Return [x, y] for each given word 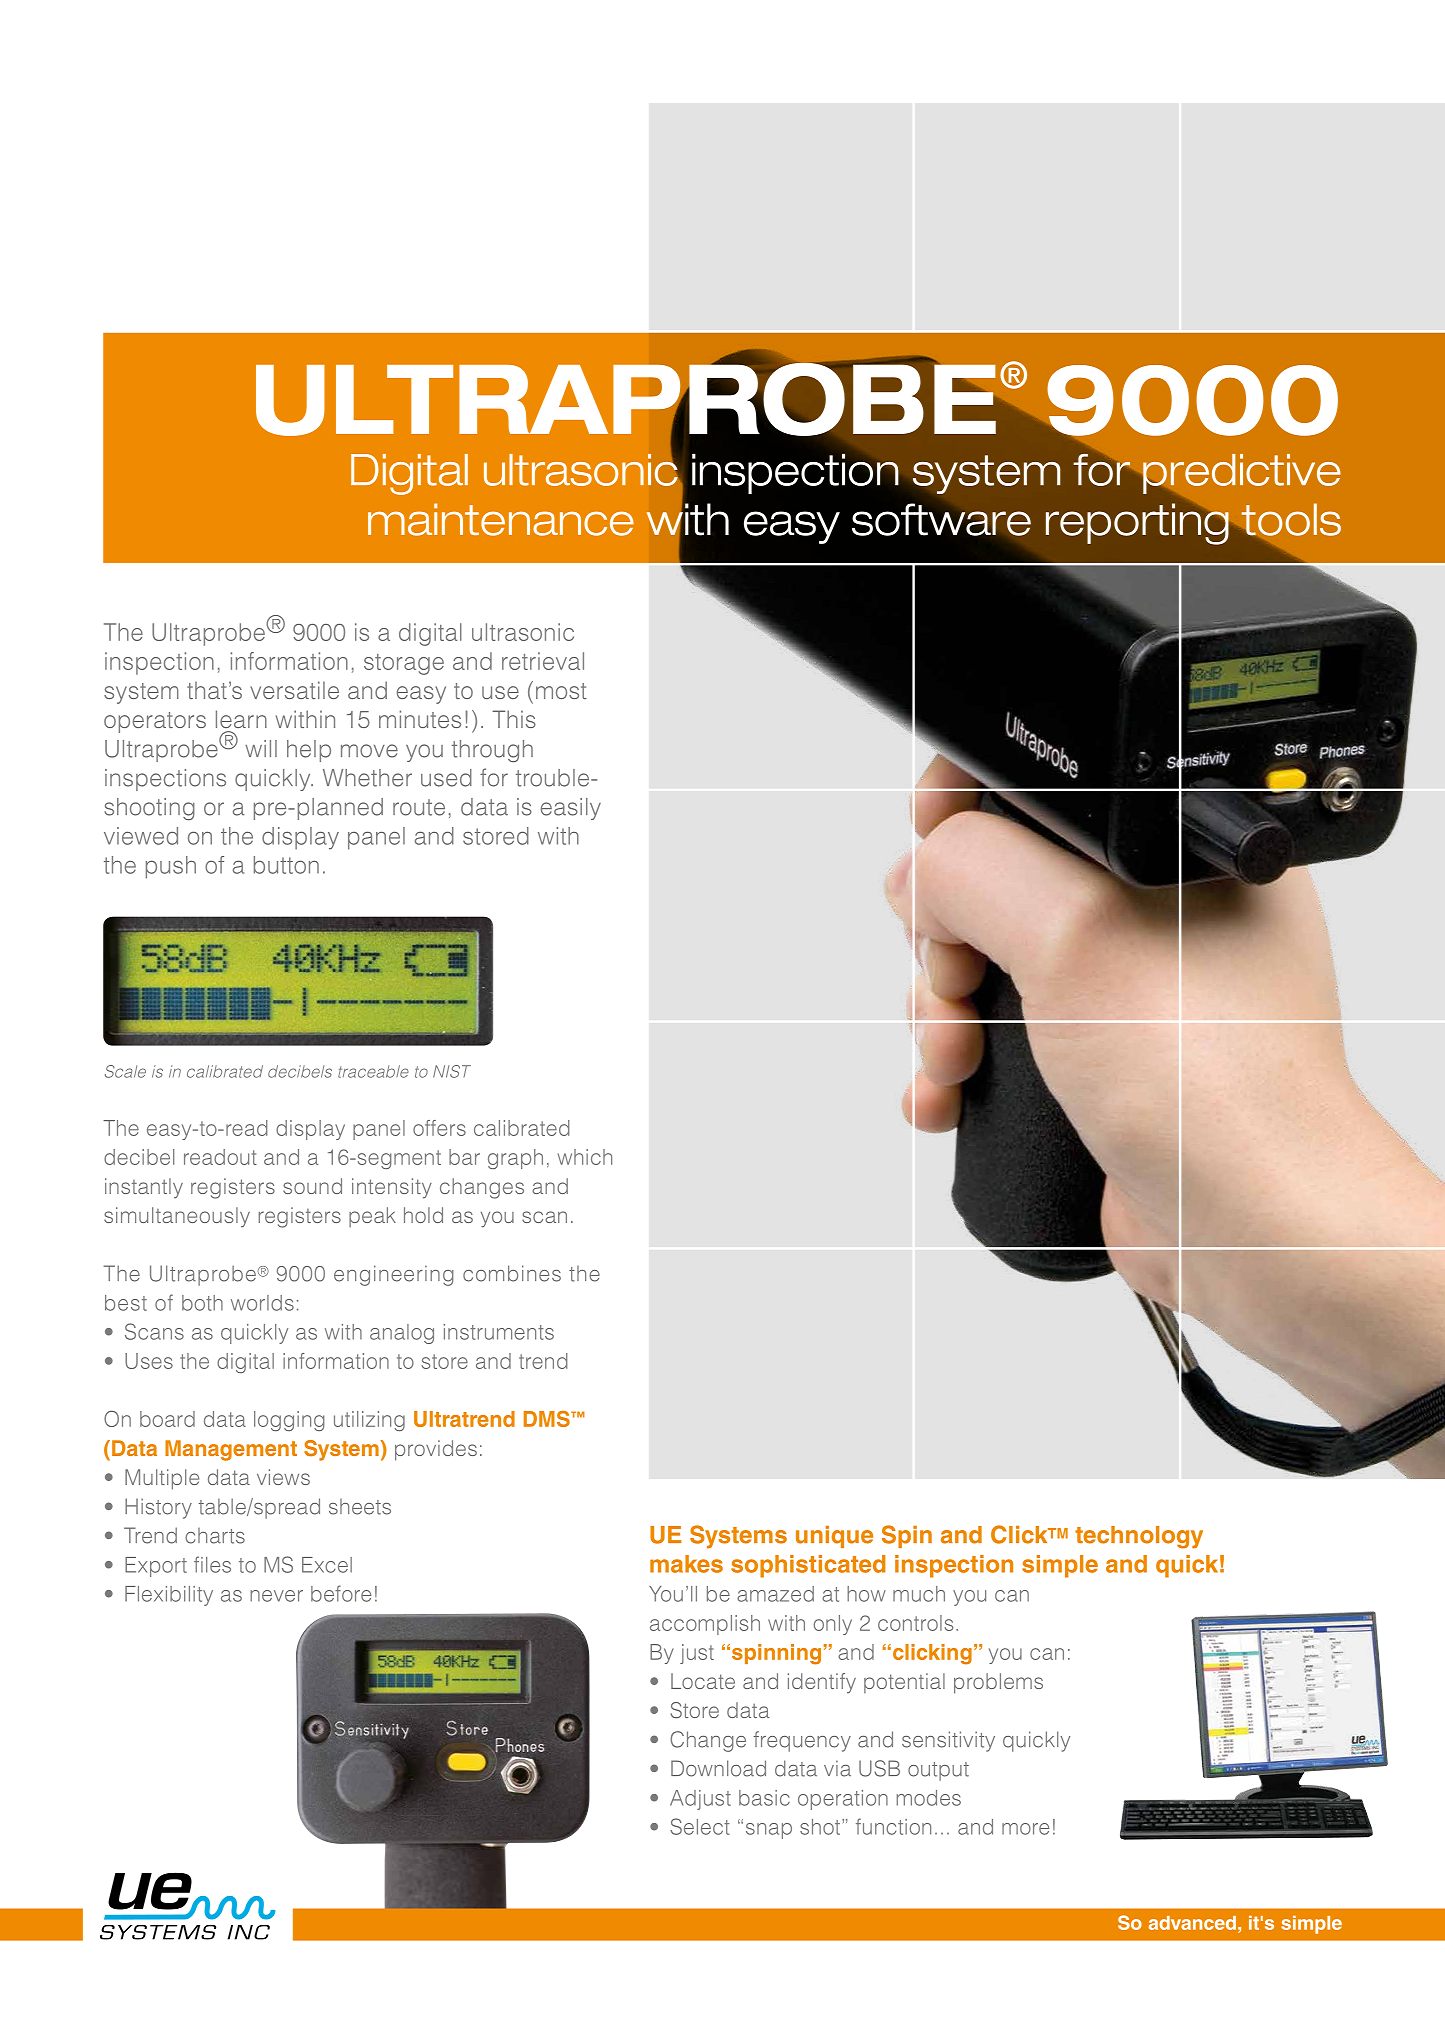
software [941, 518]
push [171, 867]
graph [515, 1159]
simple [1060, 1566]
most [561, 691]
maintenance [501, 519]
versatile [294, 690]
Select [700, 1826]
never [276, 1596]
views [283, 1477]
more [1025, 1829]
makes [686, 1564]
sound [312, 1186]
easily [571, 809]
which [585, 1157]
